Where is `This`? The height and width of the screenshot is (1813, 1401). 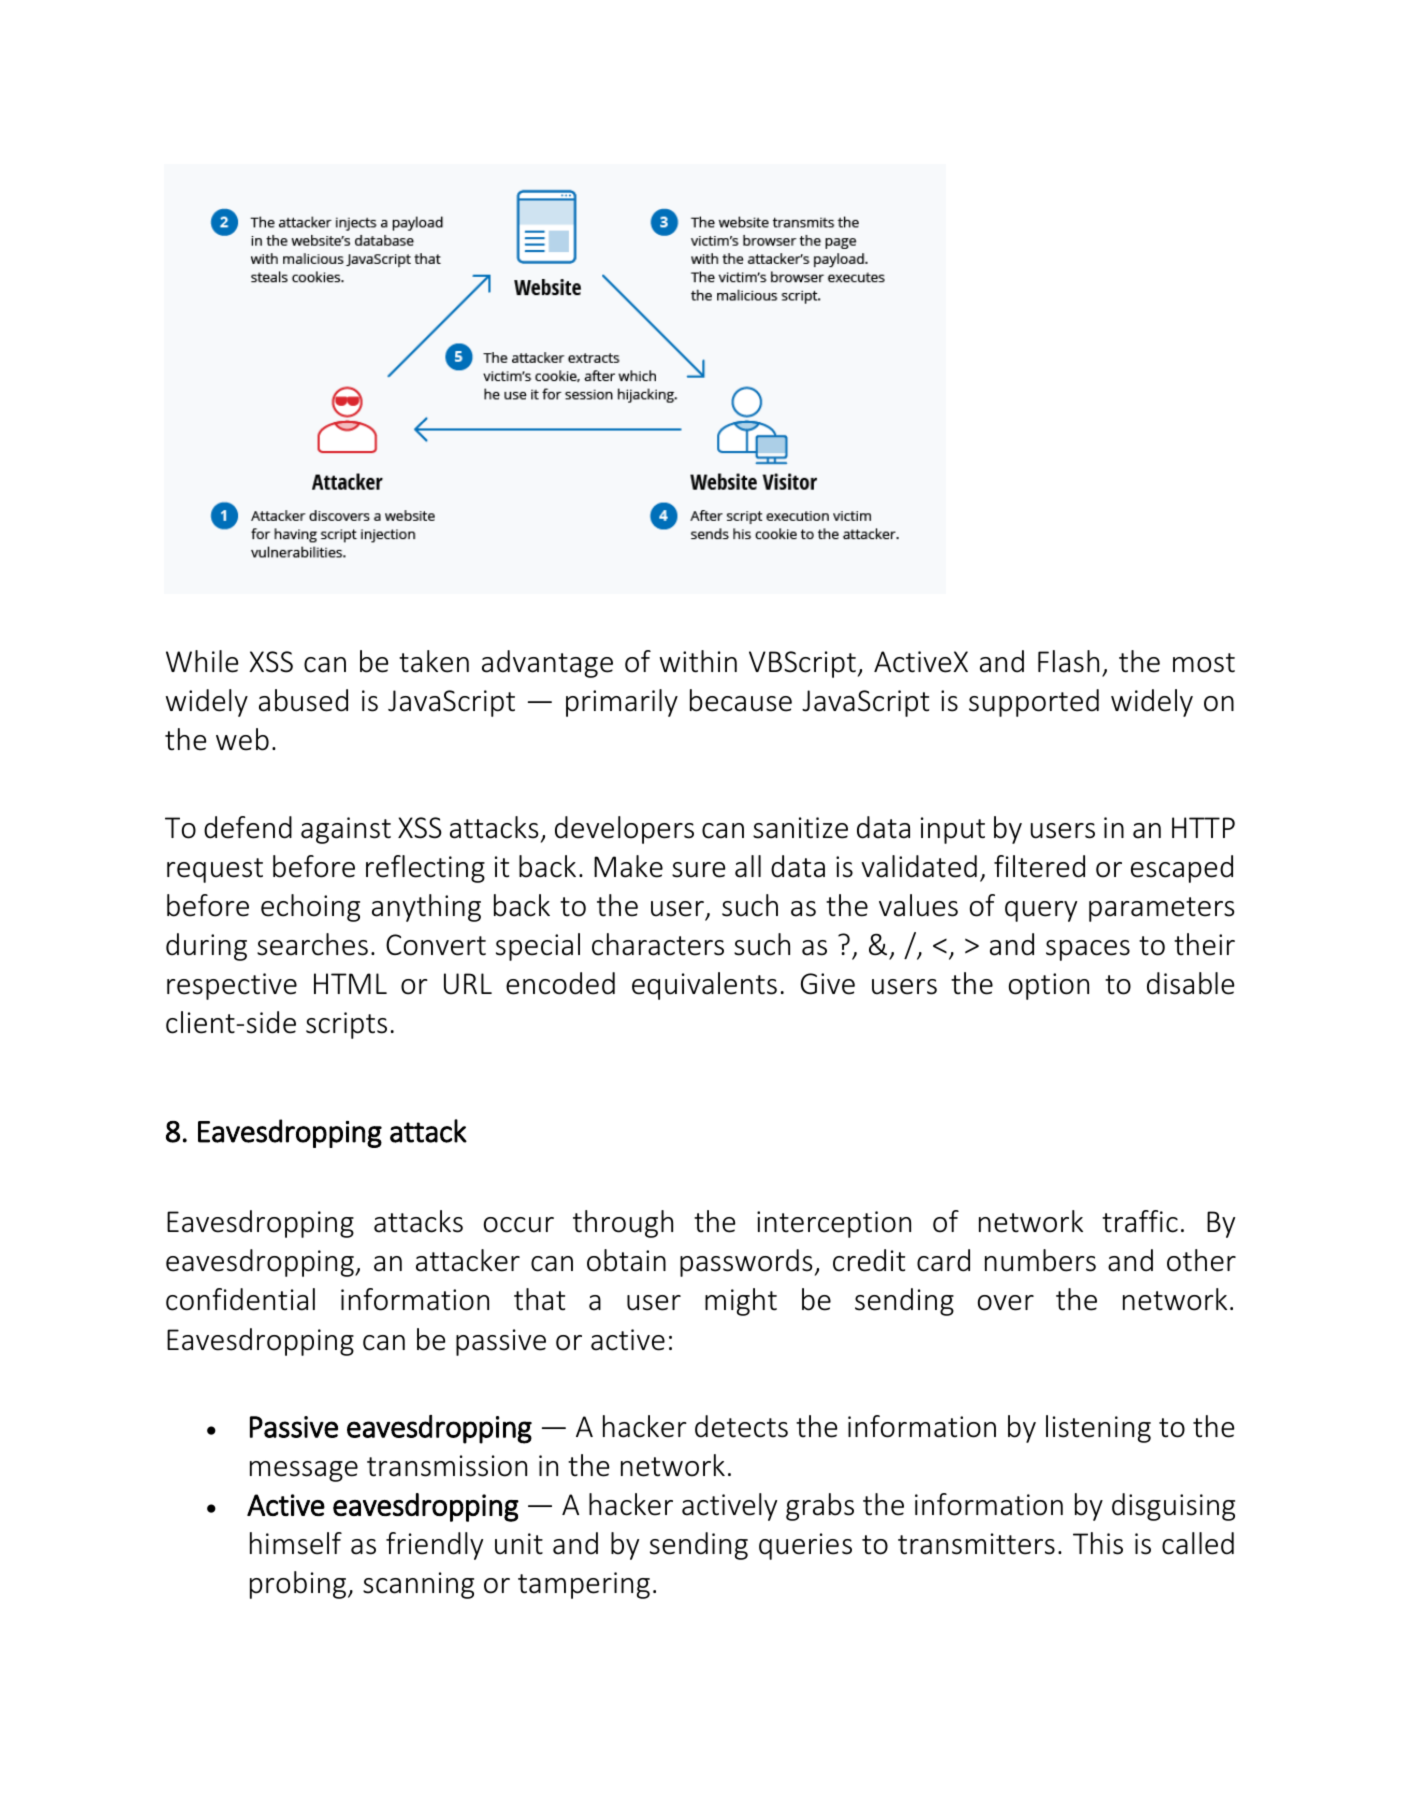
This is located at coordinates (1098, 1543).
